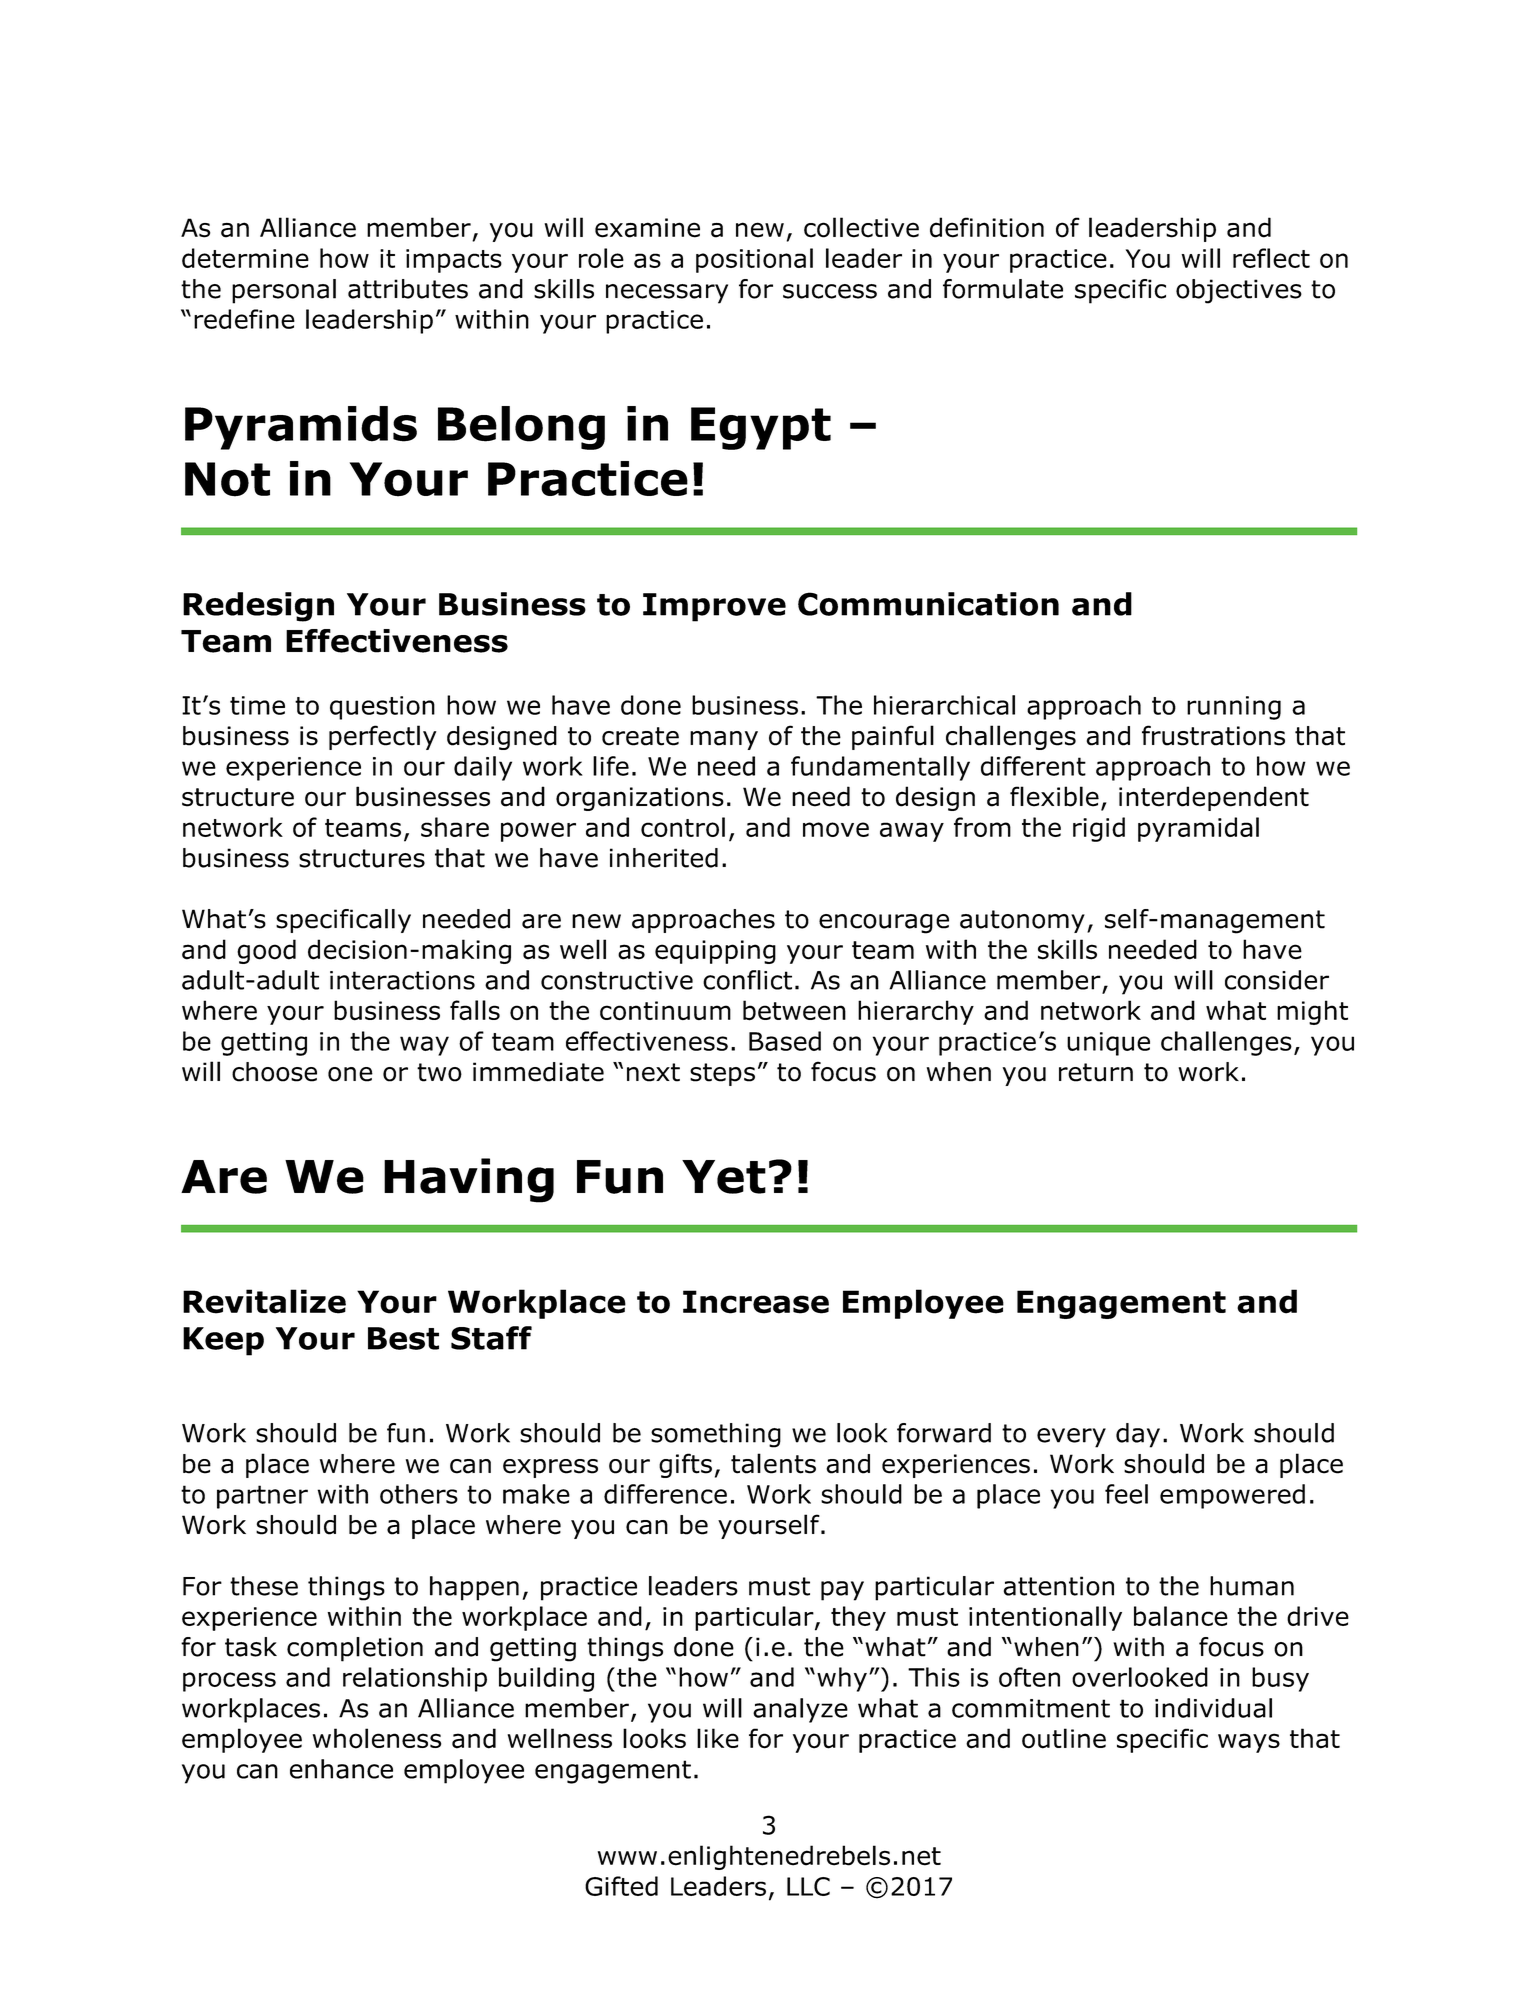  I want to click on LLC, so click(808, 1886).
